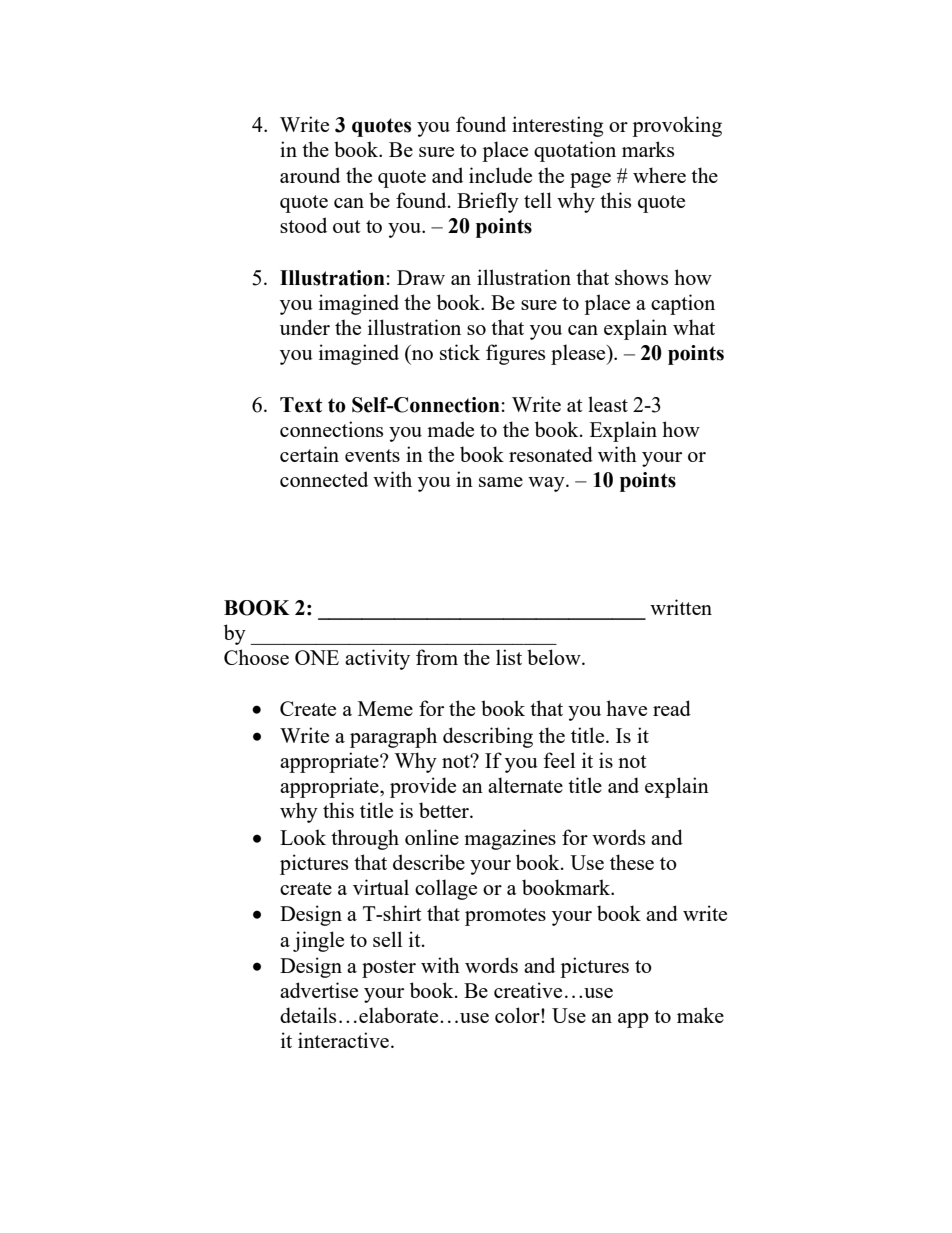  Describe the element at coordinates (500, 175) in the screenshot. I see `include` at that location.
